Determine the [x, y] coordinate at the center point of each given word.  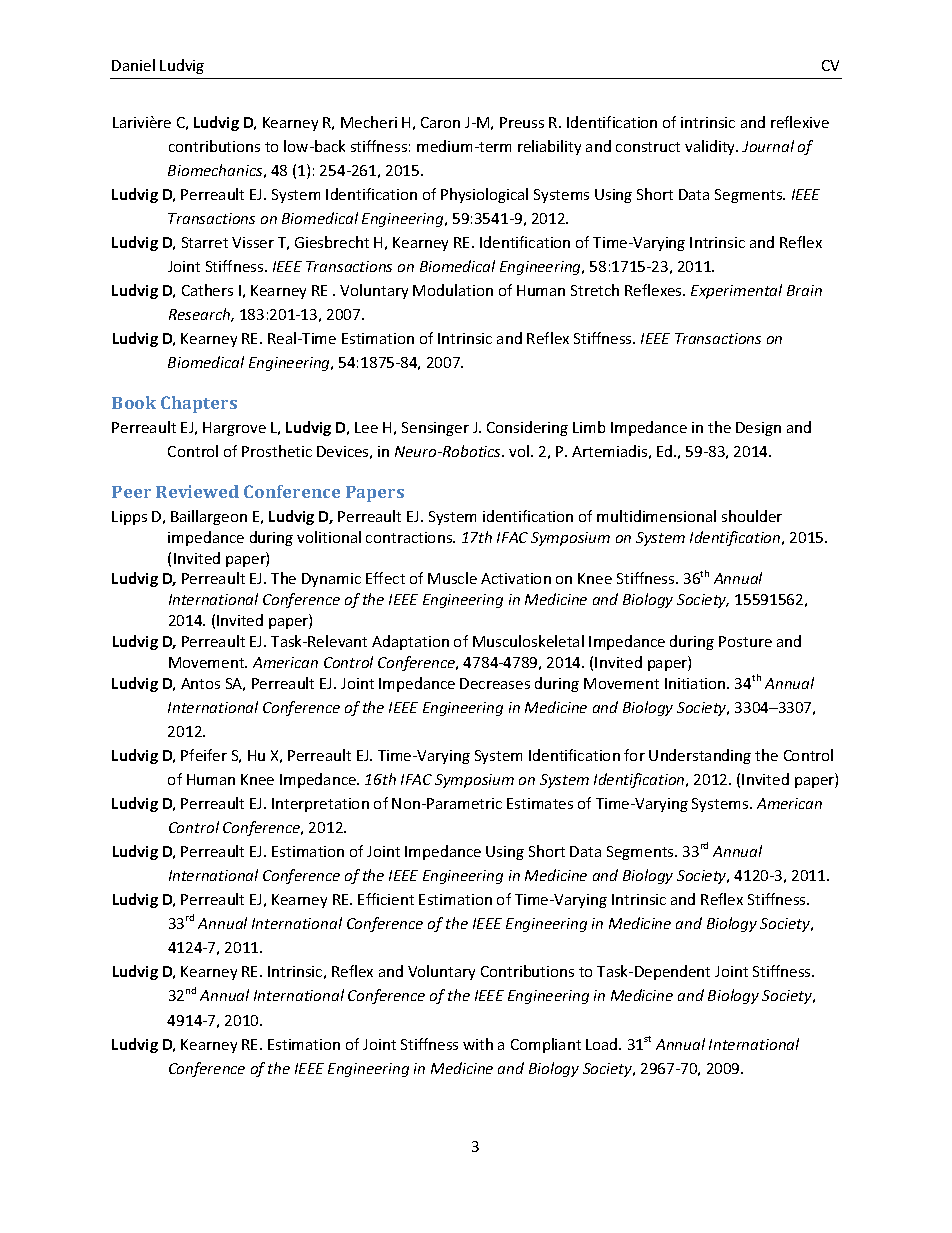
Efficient [386, 899]
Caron [440, 122]
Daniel [133, 65]
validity [711, 147]
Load [603, 1044]
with [478, 1044]
